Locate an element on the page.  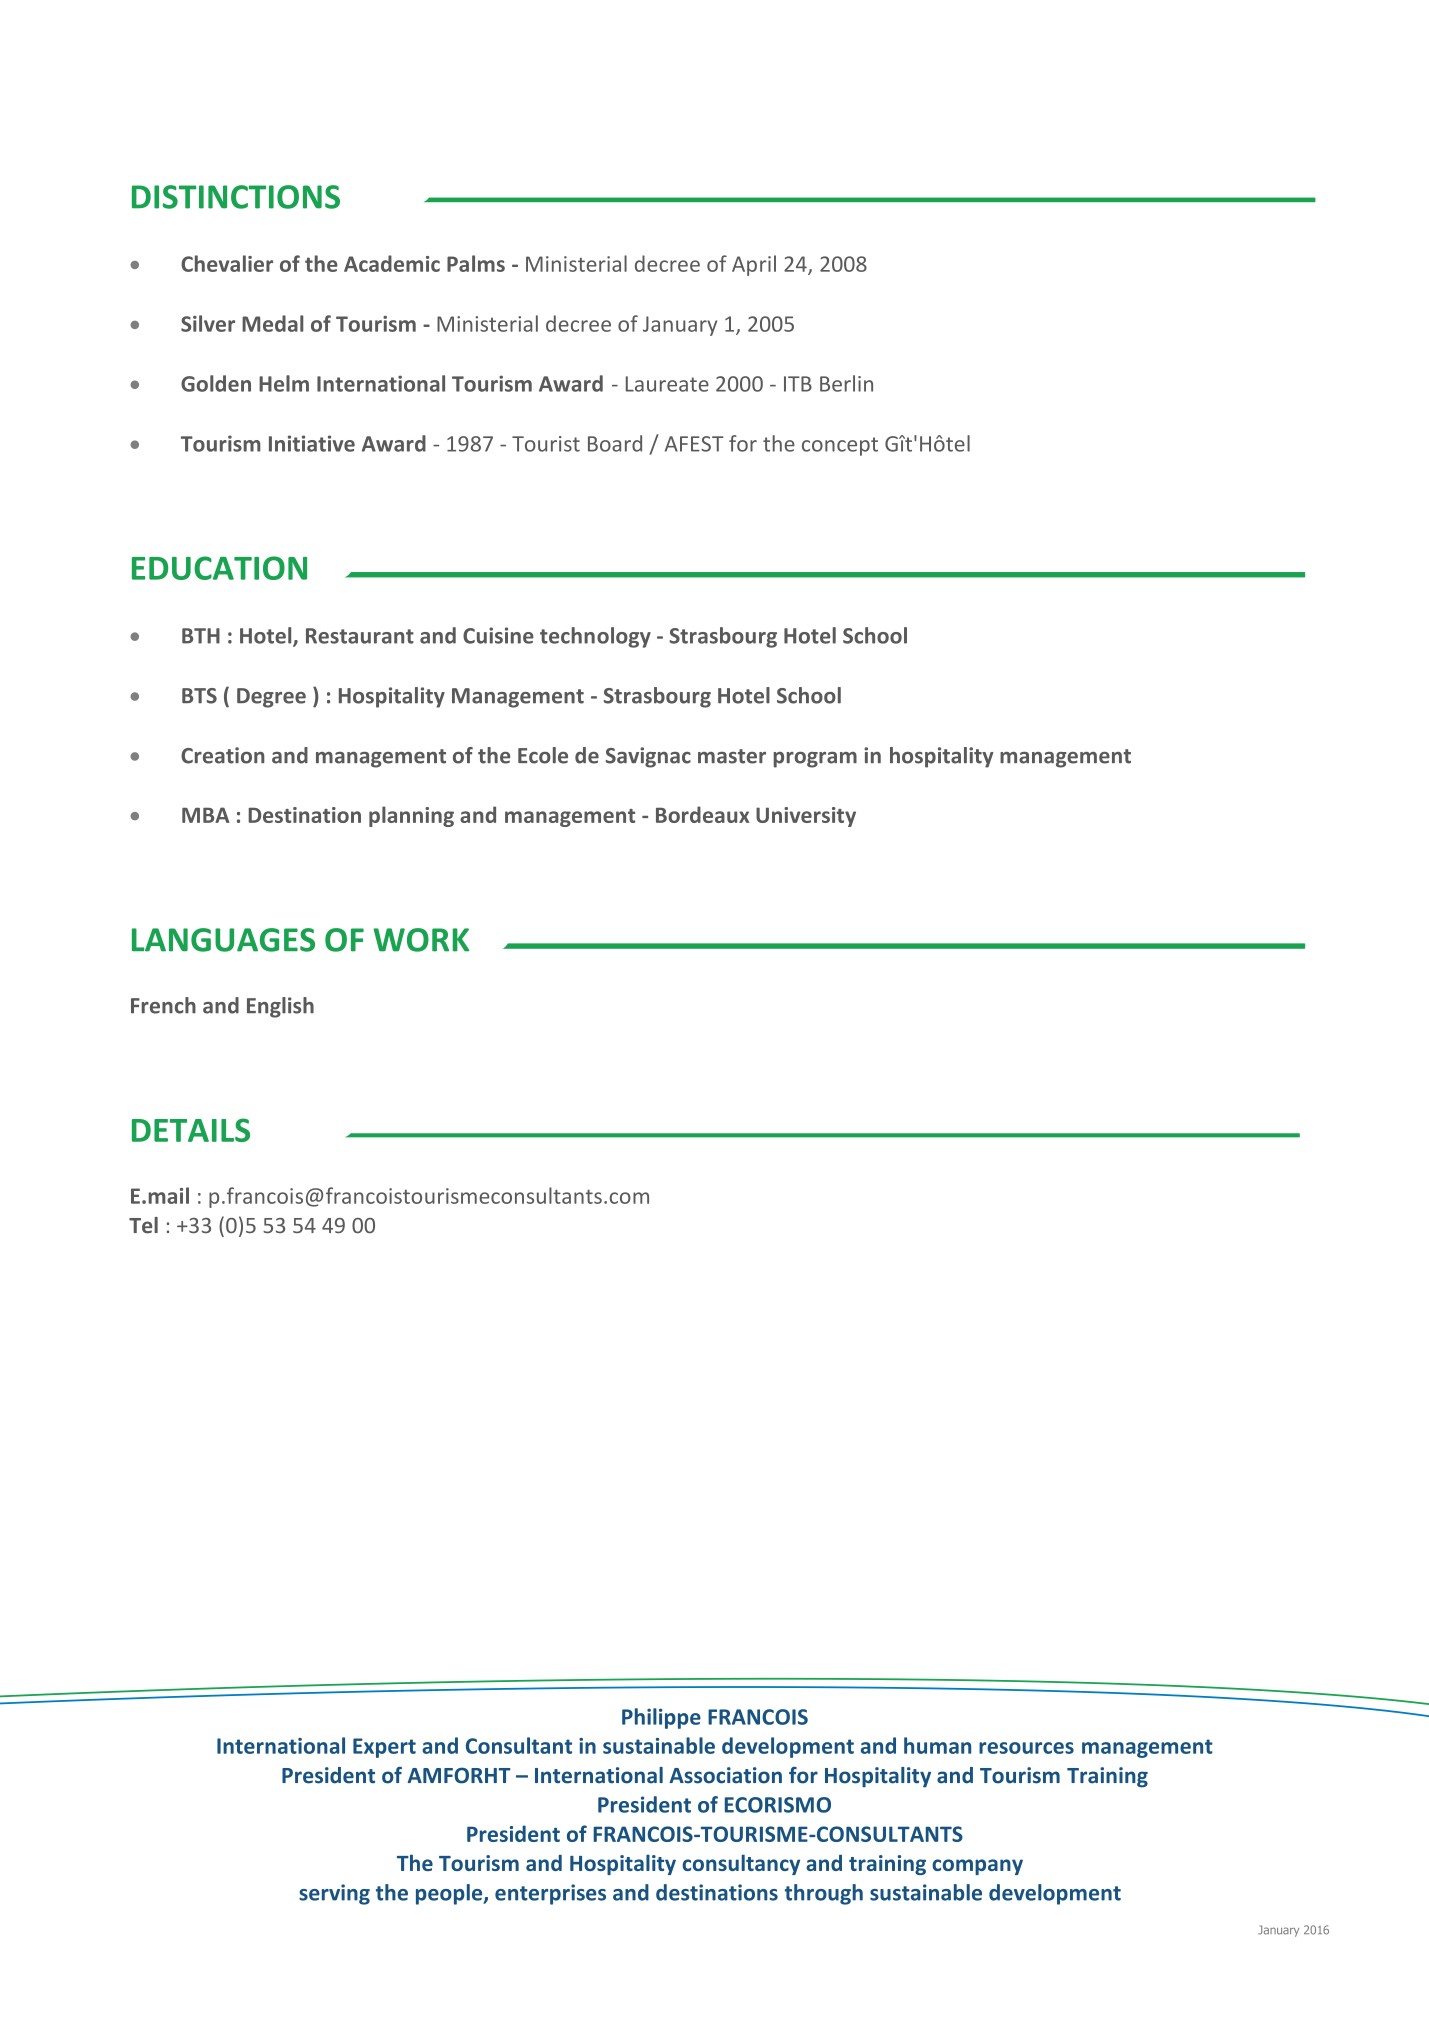
Chevalier is located at coordinates (227, 263).
